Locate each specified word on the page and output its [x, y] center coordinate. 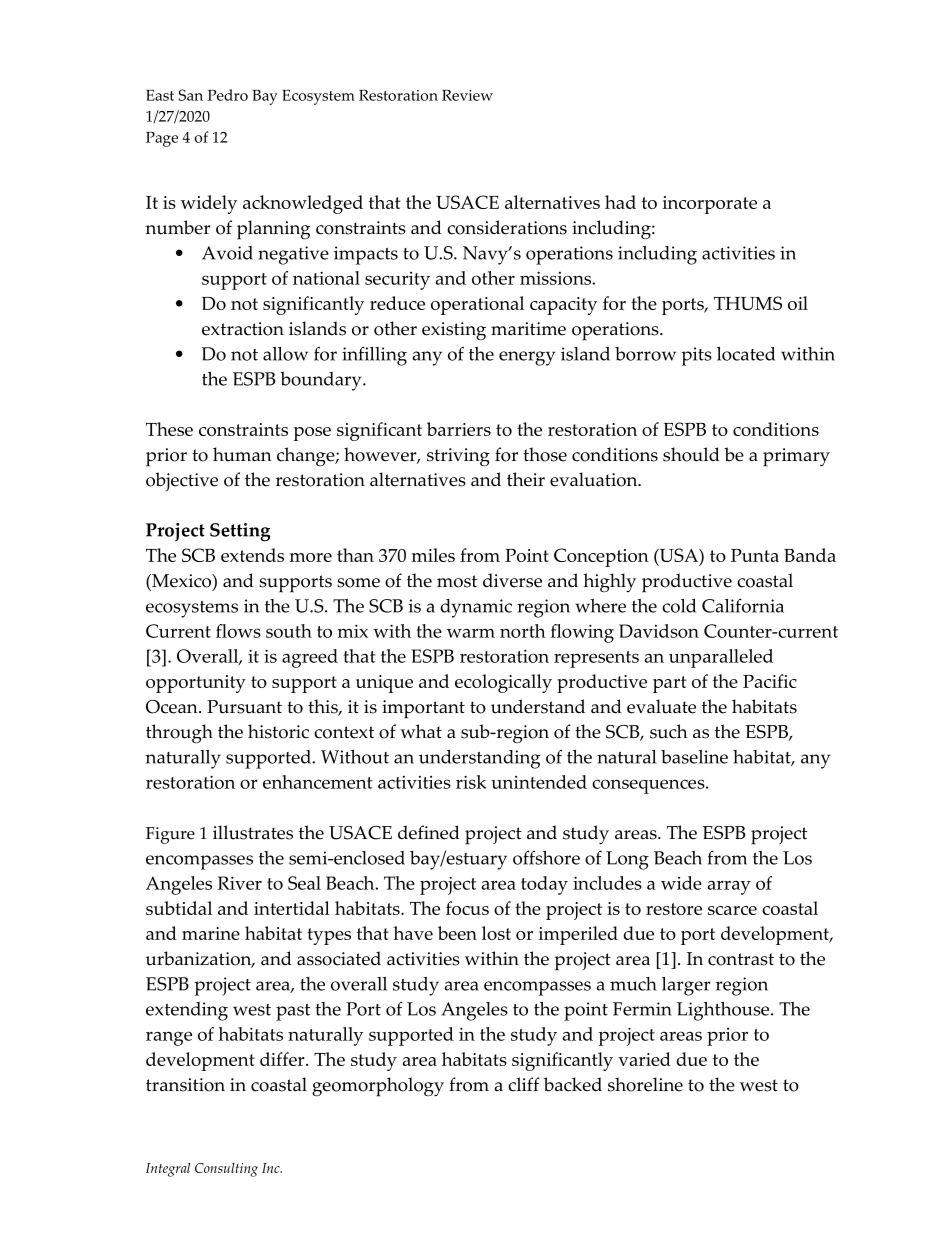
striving [458, 457]
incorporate [710, 205]
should [691, 454]
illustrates [253, 832]
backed [573, 1084]
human [242, 454]
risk [471, 782]
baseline [694, 757]
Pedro [228, 95]
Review [467, 95]
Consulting [226, 1170]
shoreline [645, 1084]
